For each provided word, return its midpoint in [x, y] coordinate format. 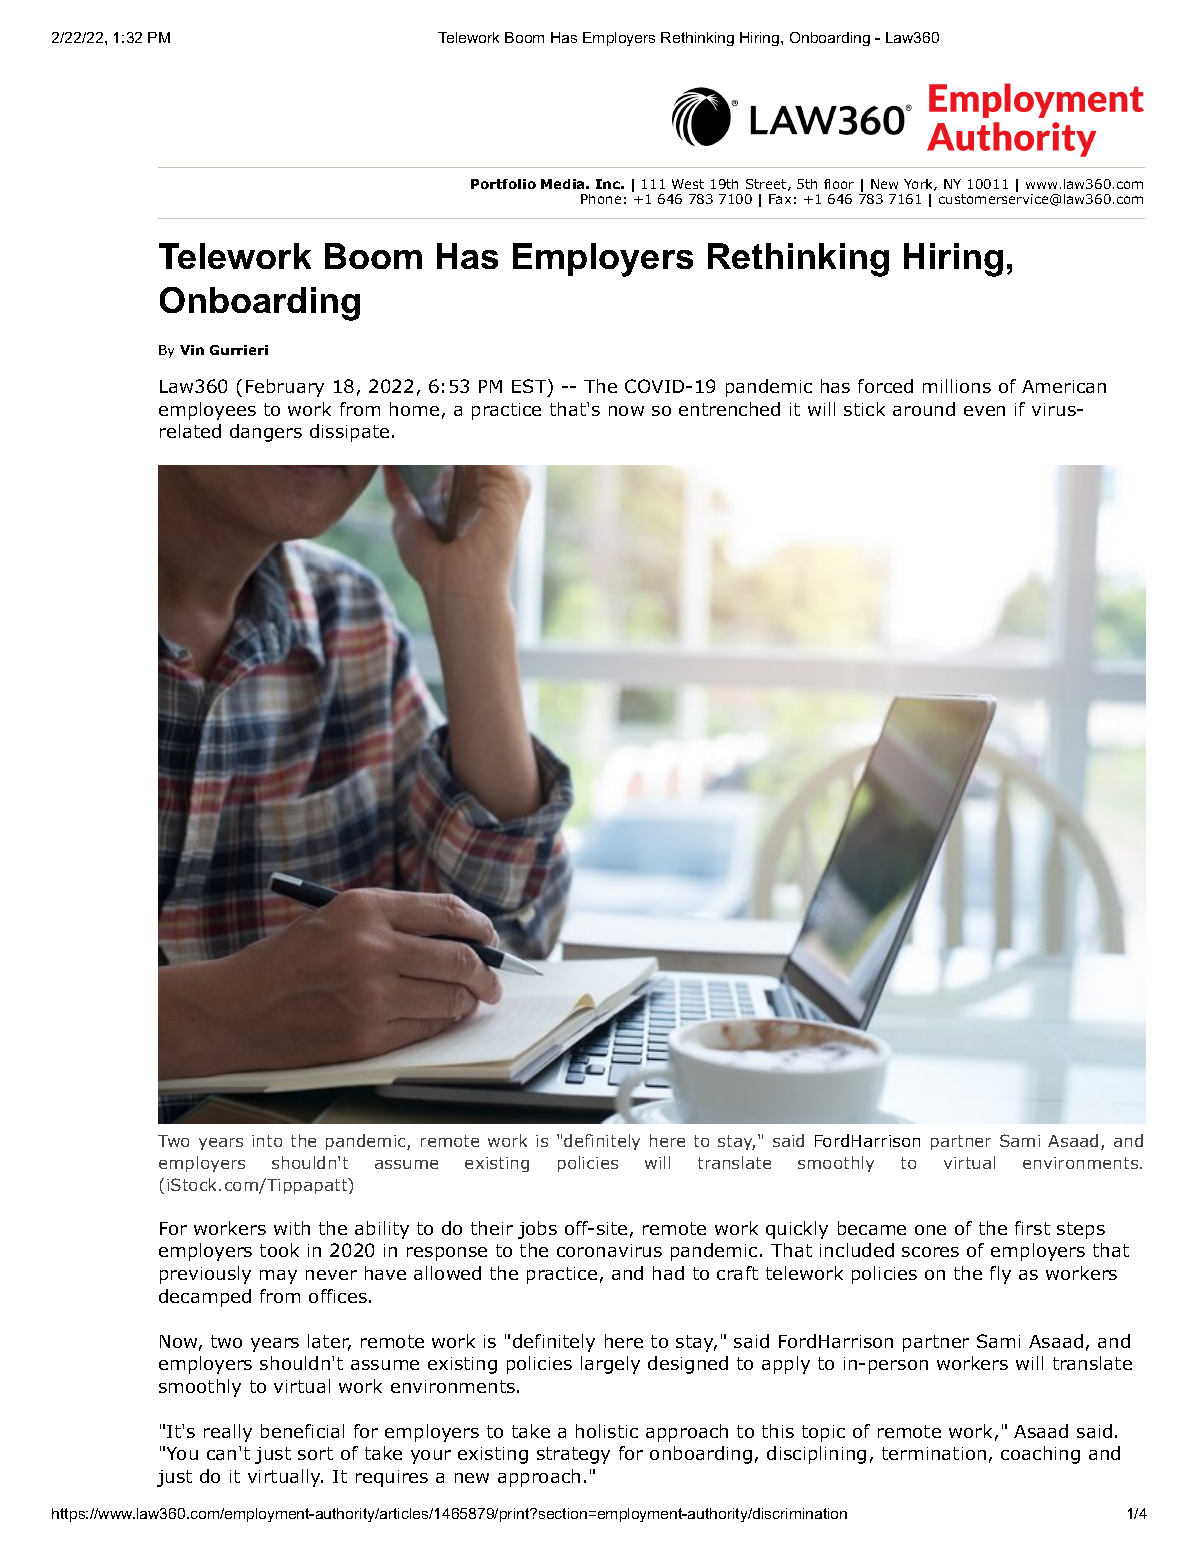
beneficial [302, 1431]
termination [934, 1453]
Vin [192, 350]
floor [839, 184]
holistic [607, 1431]
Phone [601, 199]
